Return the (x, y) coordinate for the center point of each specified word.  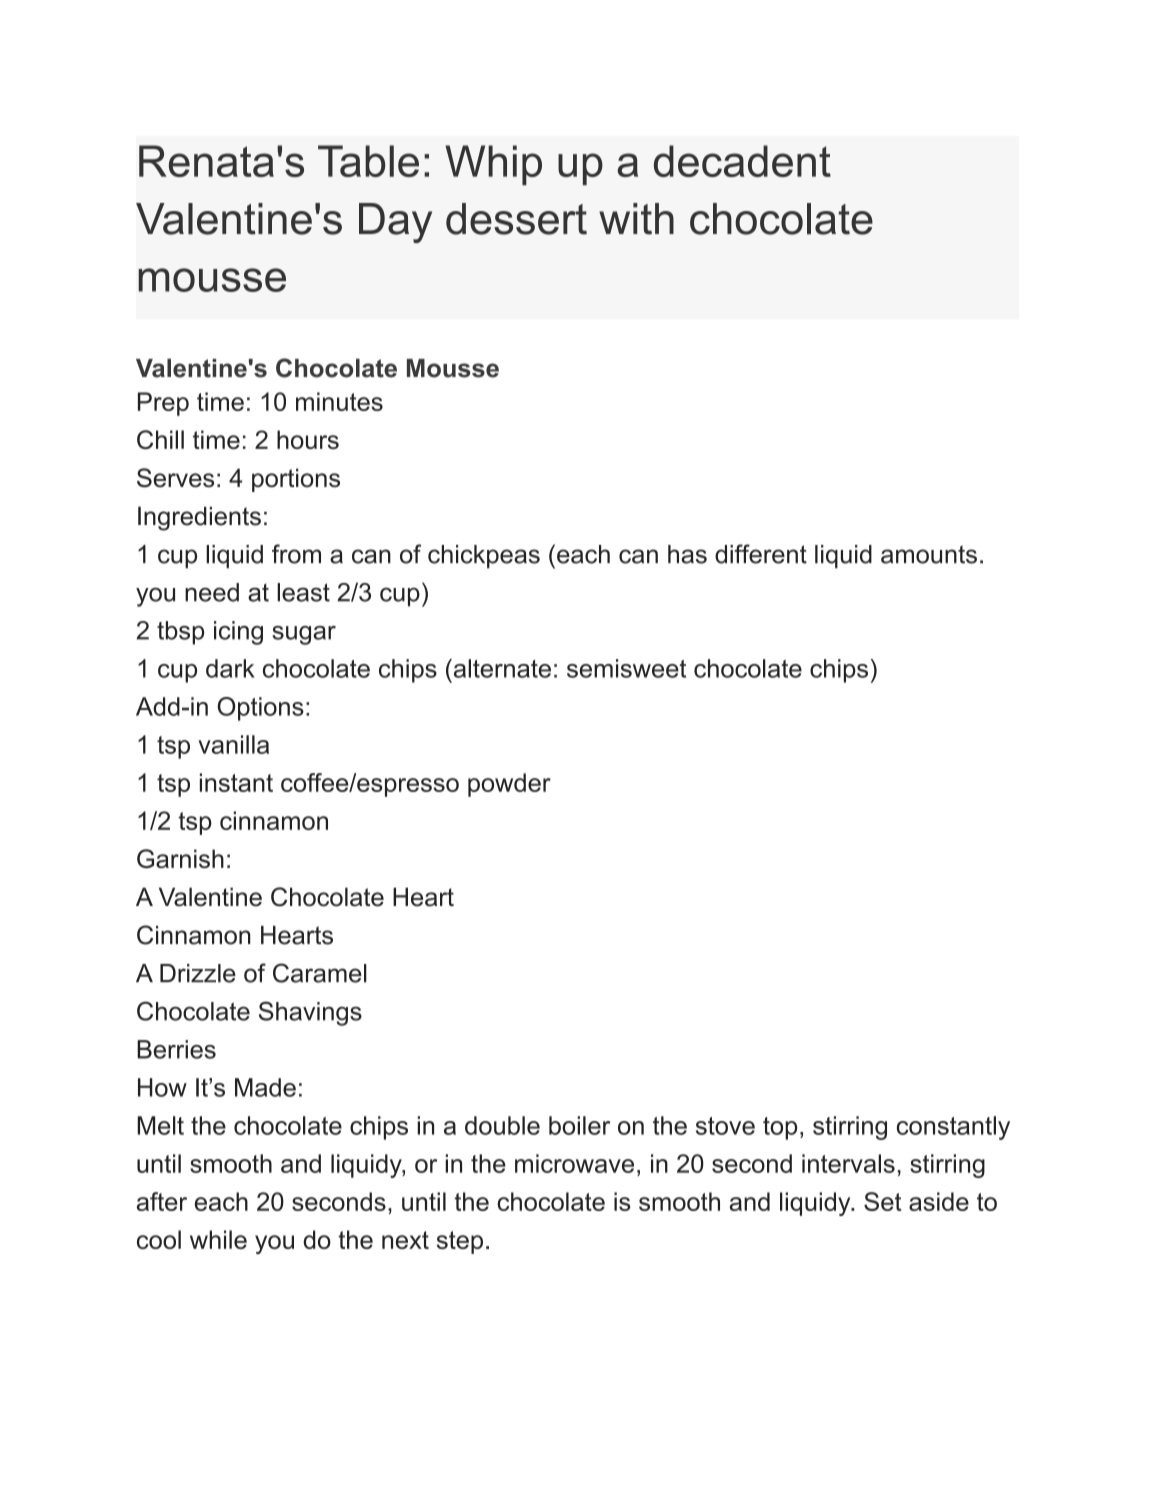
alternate (501, 668)
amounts (929, 554)
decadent (742, 161)
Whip (493, 165)
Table (368, 161)
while (218, 1239)
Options (261, 709)
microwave (574, 1163)
